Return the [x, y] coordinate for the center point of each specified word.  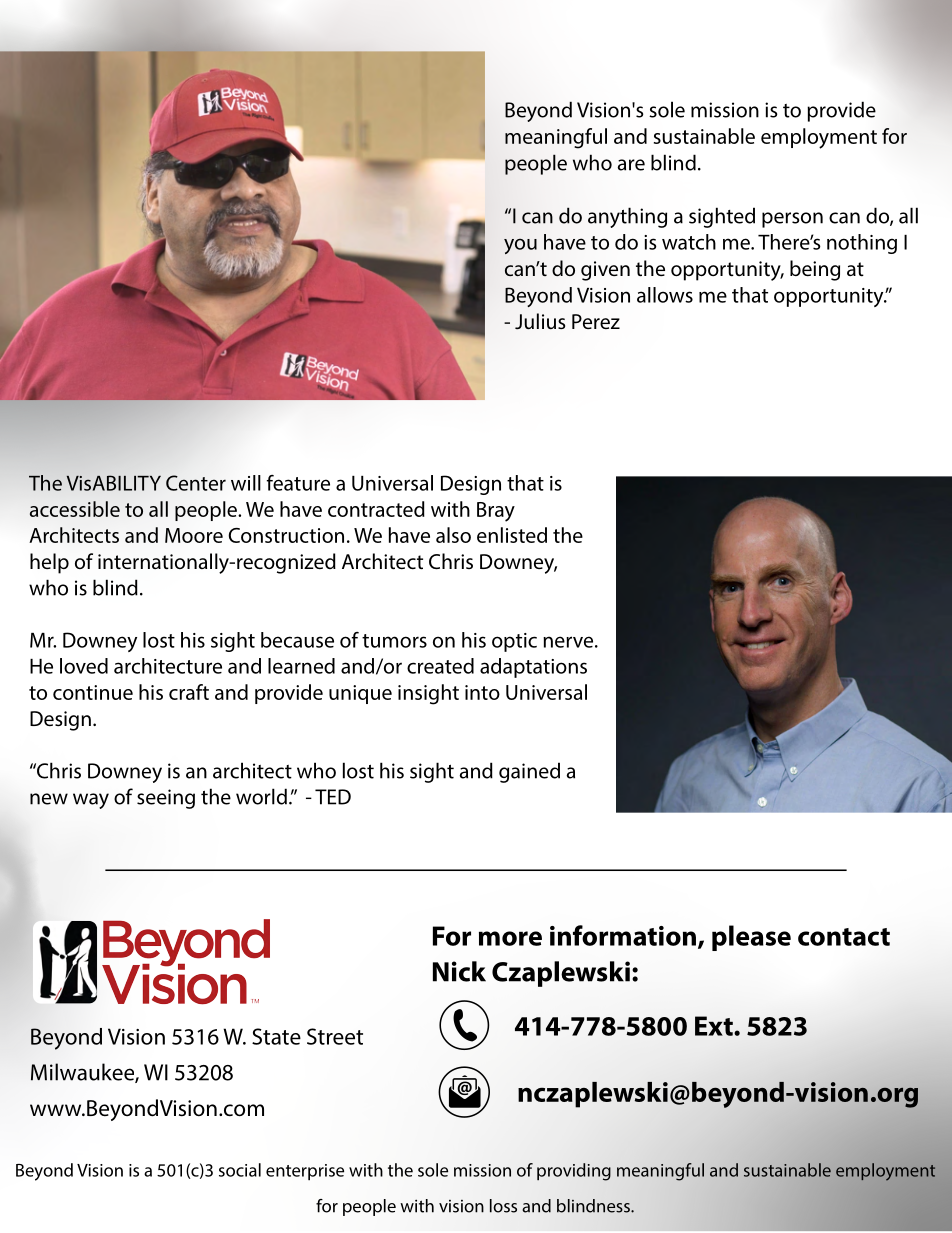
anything [627, 217]
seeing [166, 799]
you [520, 246]
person [792, 220]
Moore [194, 535]
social [240, 1170]
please [751, 938]
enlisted [512, 535]
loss [503, 1206]
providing [574, 1172]
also [453, 535]
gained [529, 772]
